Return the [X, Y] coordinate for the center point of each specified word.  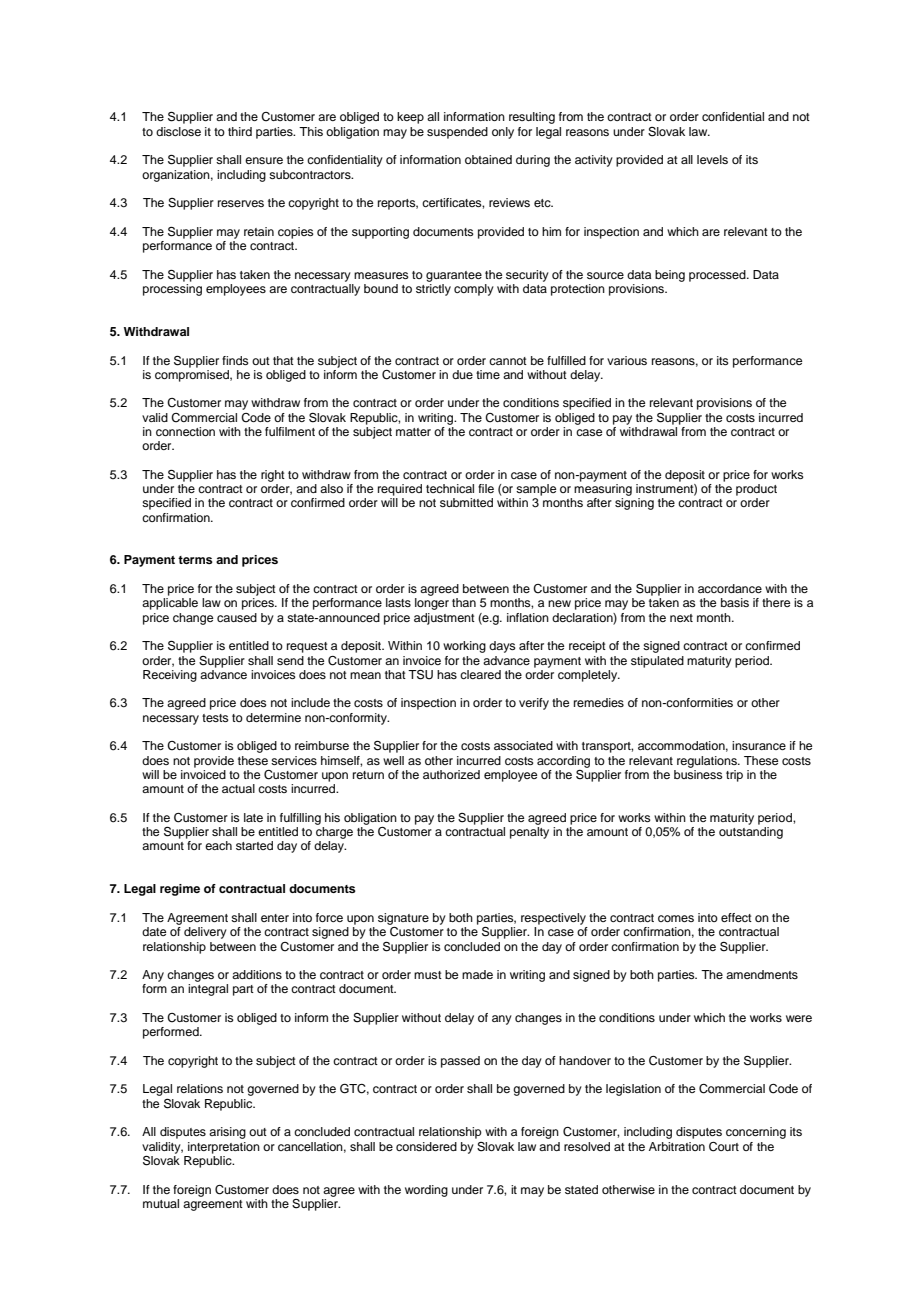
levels [712, 159]
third [240, 131]
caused [237, 617]
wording [426, 1191]
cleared [480, 674]
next [681, 618]
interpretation [224, 1148]
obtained [488, 159]
